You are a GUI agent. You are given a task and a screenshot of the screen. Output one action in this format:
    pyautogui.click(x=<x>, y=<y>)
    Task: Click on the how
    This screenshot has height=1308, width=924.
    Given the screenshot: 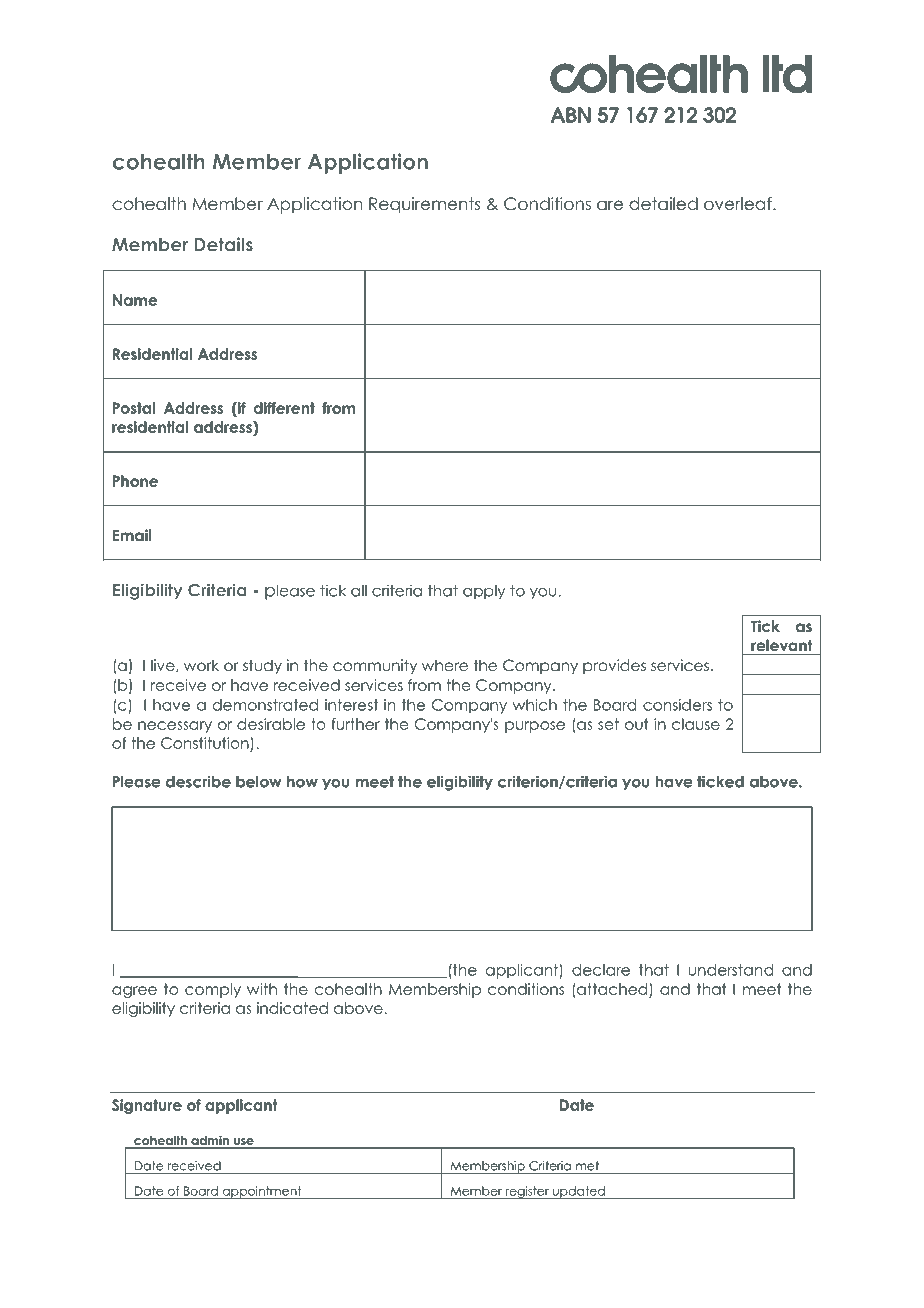 What is the action you would take?
    pyautogui.click(x=302, y=782)
